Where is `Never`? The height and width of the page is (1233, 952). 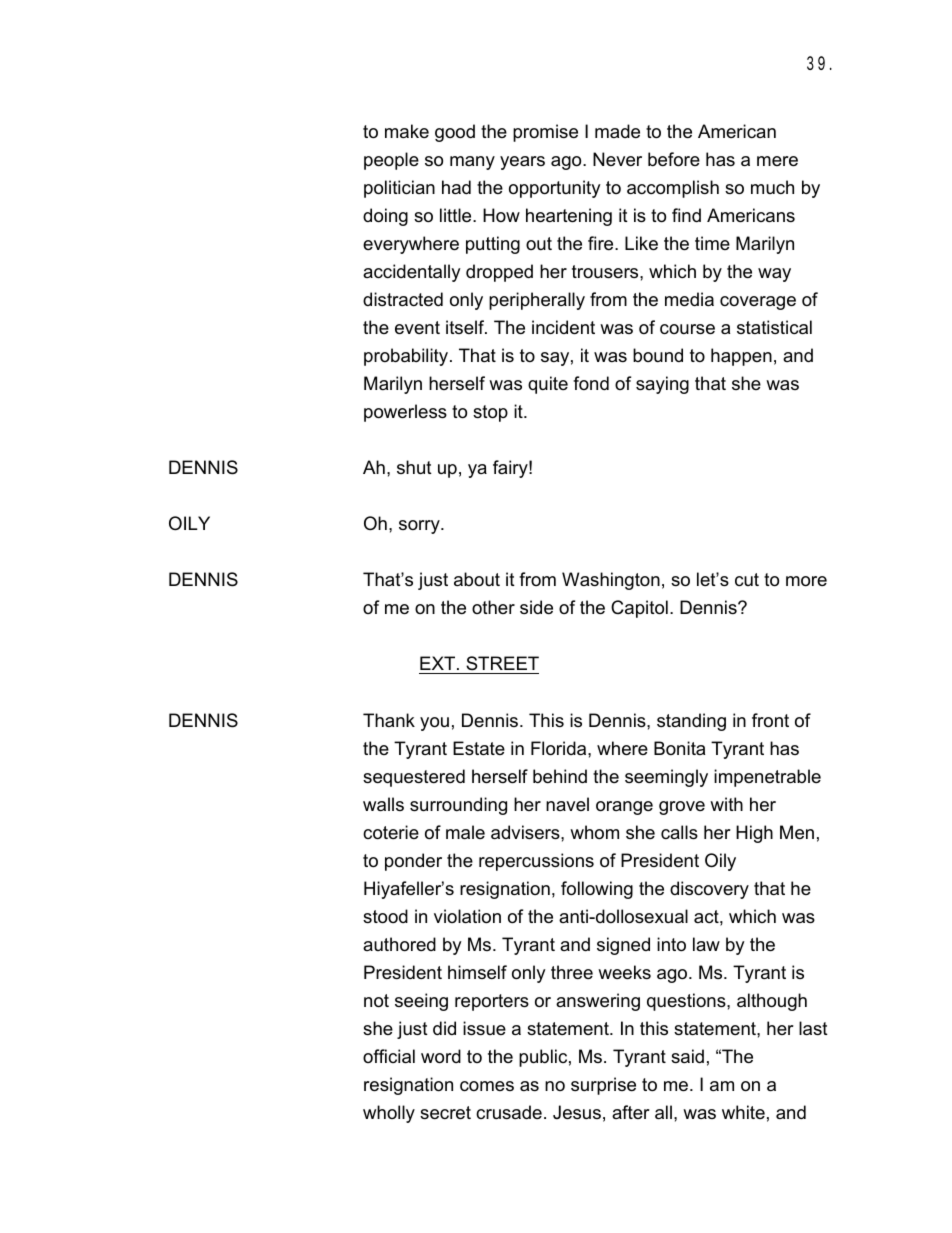
Never is located at coordinates (617, 159).
